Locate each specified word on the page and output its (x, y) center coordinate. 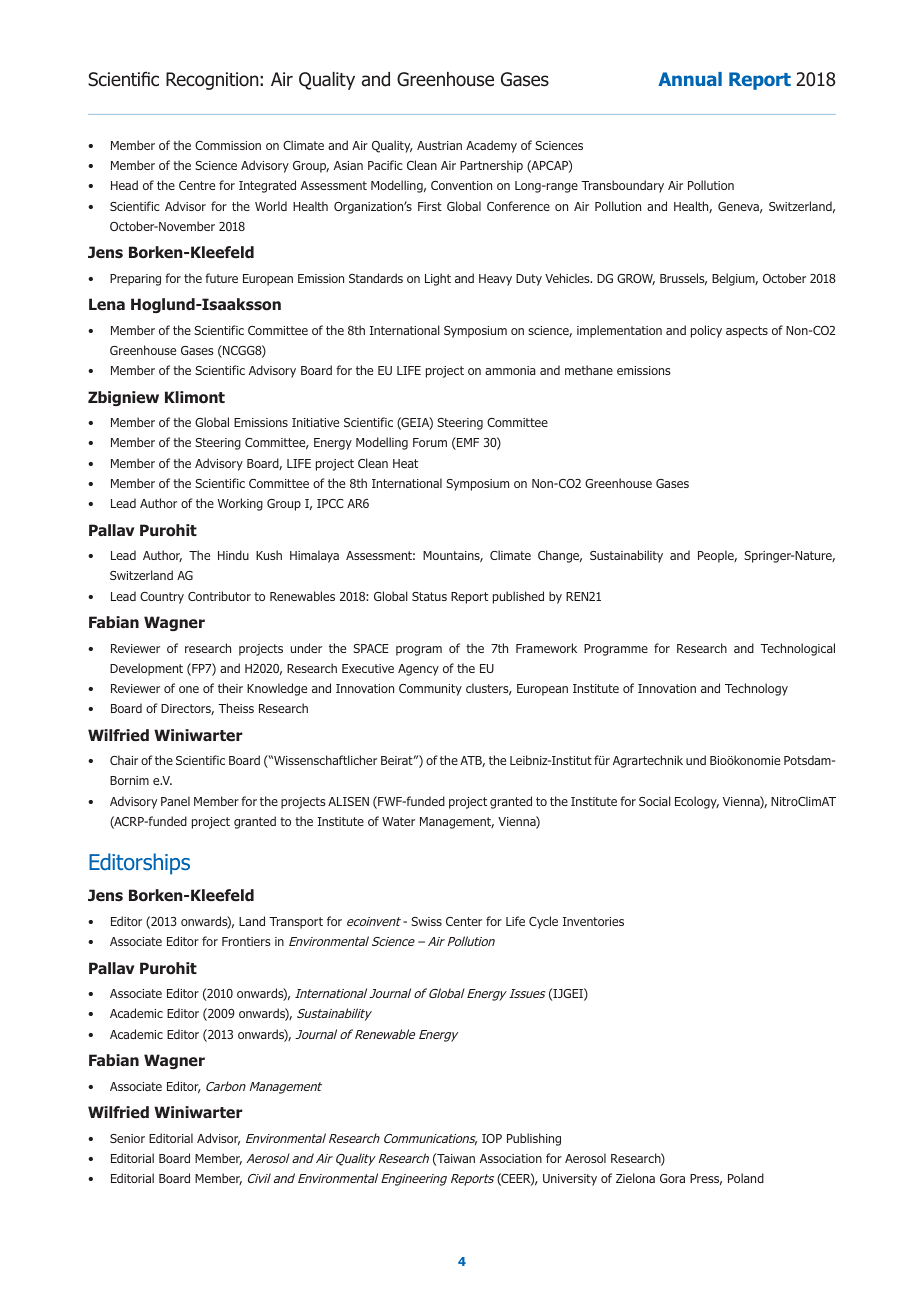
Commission (228, 145)
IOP (492, 1138)
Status (429, 596)
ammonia (510, 370)
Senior (127, 1138)
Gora (672, 1178)
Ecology (697, 802)
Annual (690, 79)
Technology (756, 689)
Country (162, 598)
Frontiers (246, 941)
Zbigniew (123, 398)
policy (706, 331)
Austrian (439, 145)
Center (464, 921)
